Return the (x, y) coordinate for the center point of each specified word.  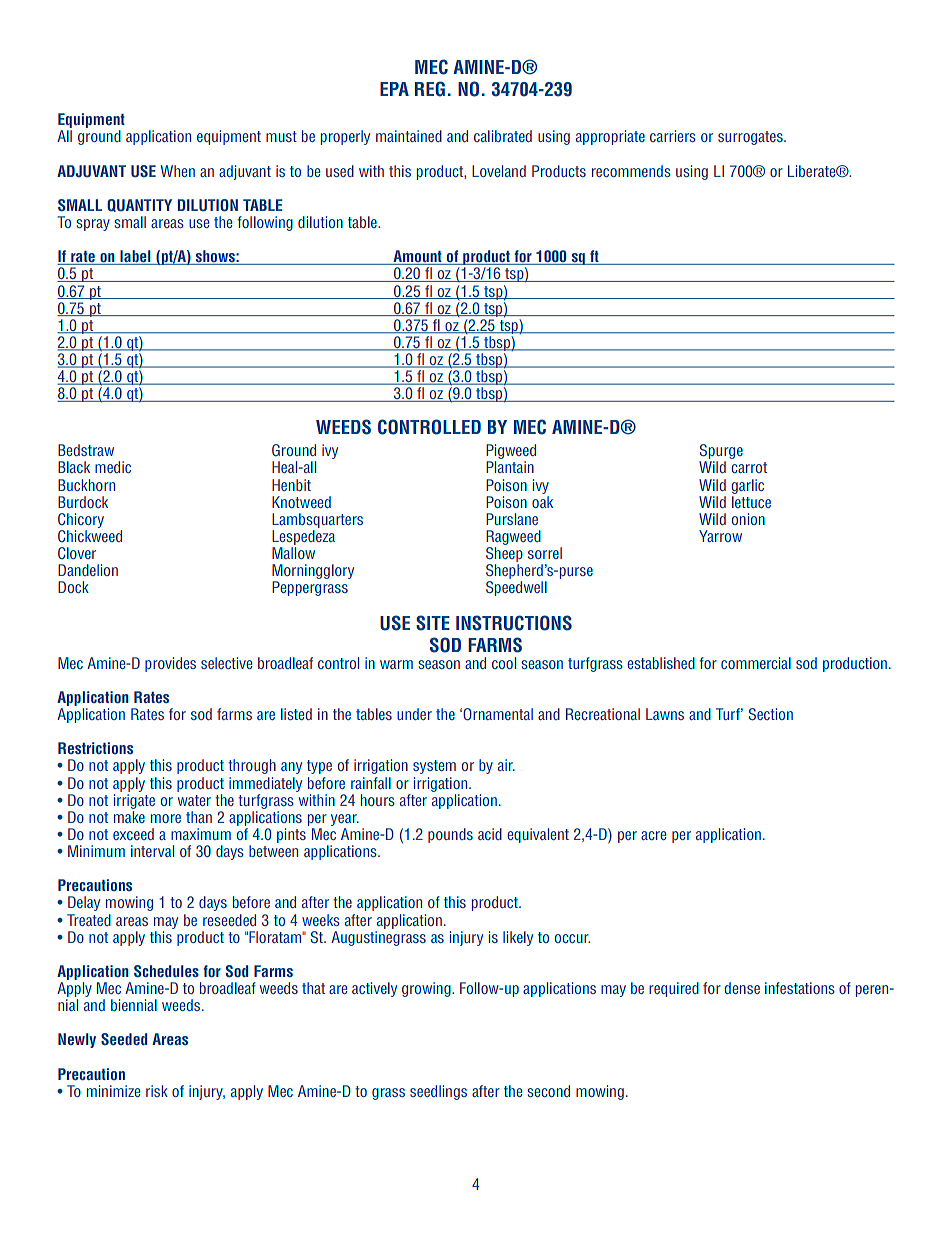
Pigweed (511, 453)
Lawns (665, 714)
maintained (409, 136)
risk (157, 1091)
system (434, 767)
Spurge (721, 453)
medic (113, 467)
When (178, 171)
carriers (673, 136)
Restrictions (95, 748)
